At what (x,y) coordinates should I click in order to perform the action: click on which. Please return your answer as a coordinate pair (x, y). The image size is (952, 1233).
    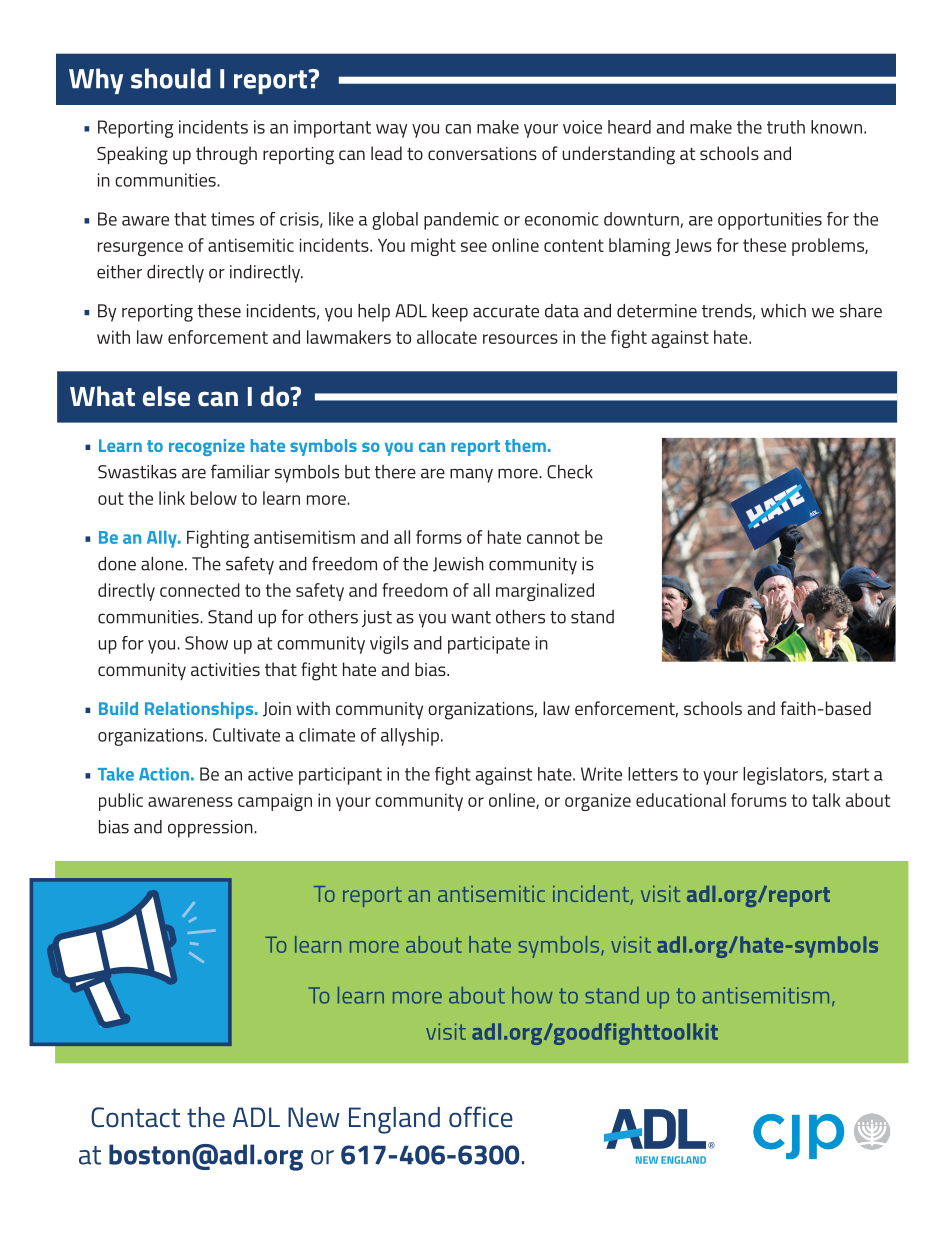
    Looking at the image, I should click on (783, 311).
